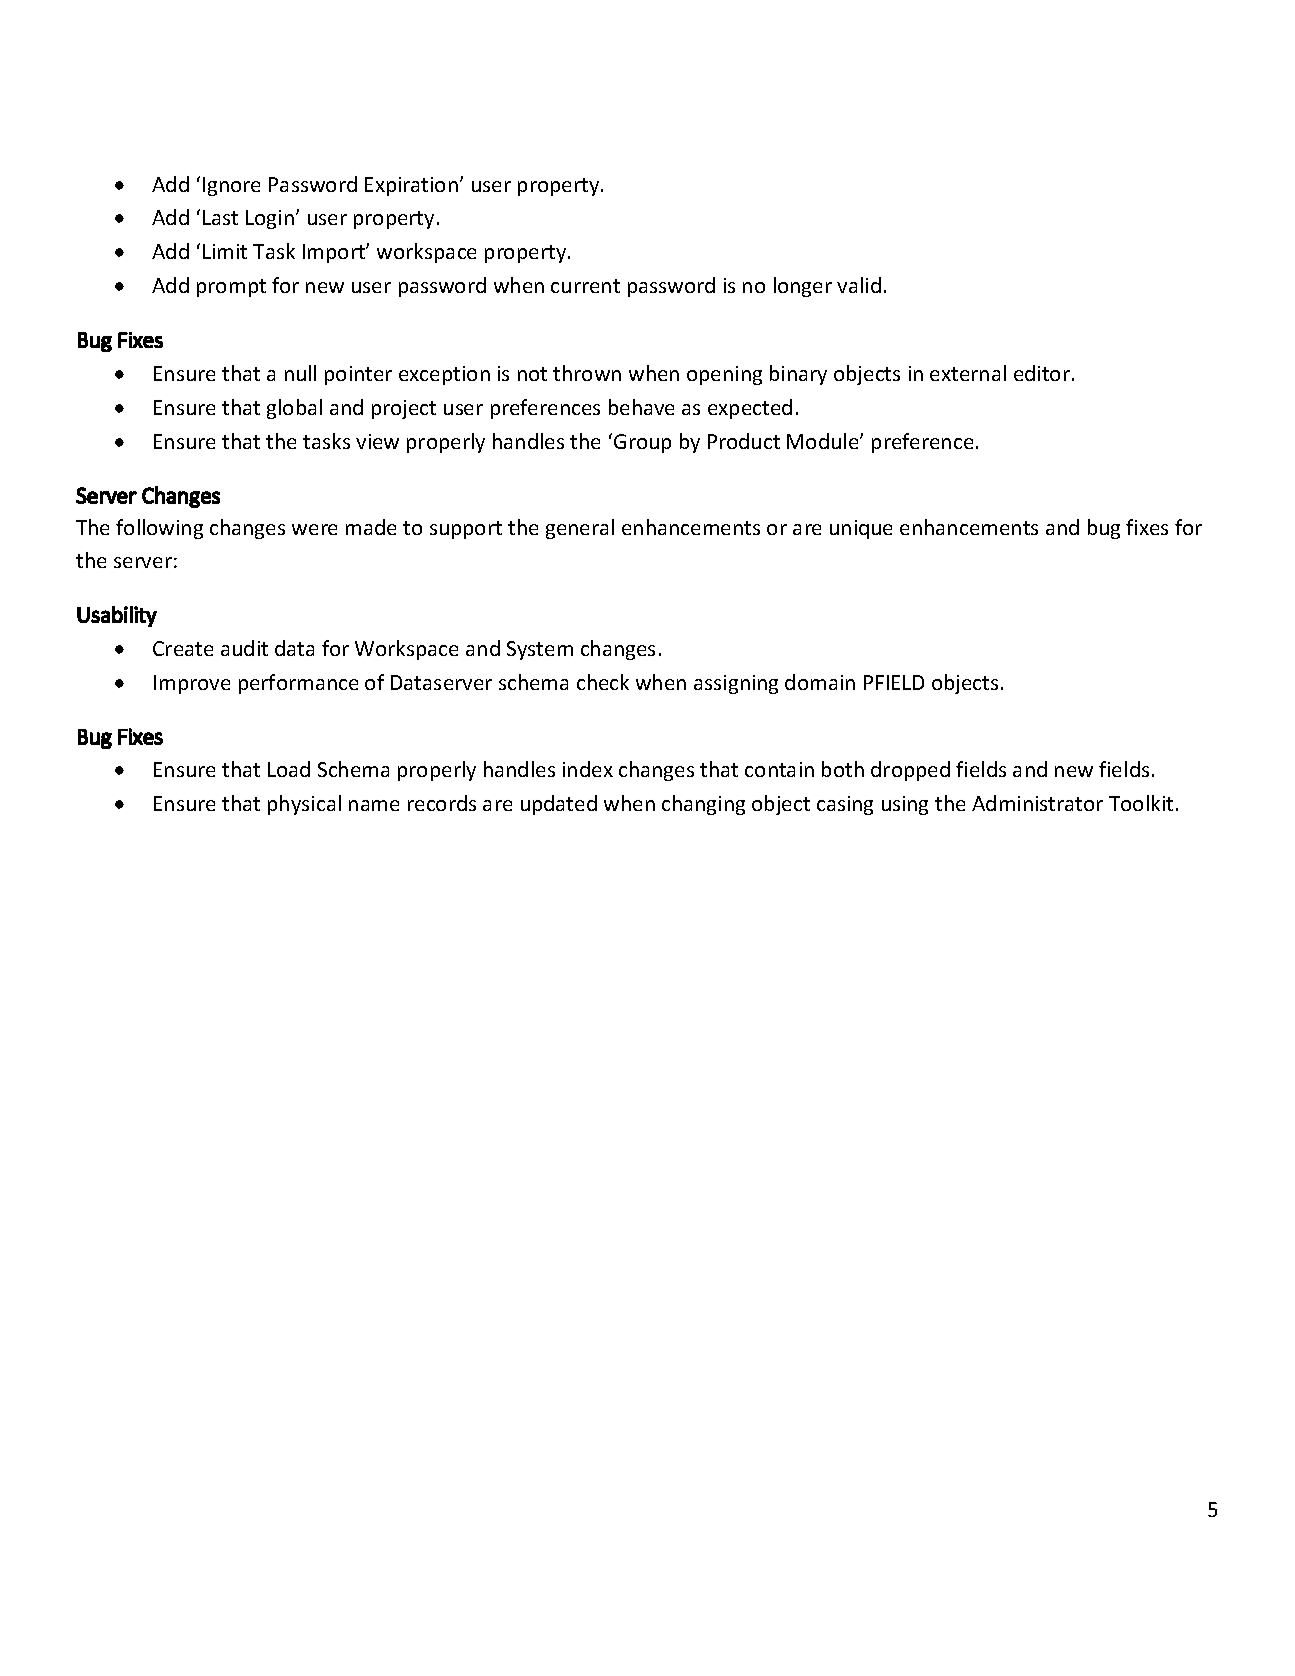 This page has width=1295, height=1676. I want to click on Expiration, so click(411, 186).
